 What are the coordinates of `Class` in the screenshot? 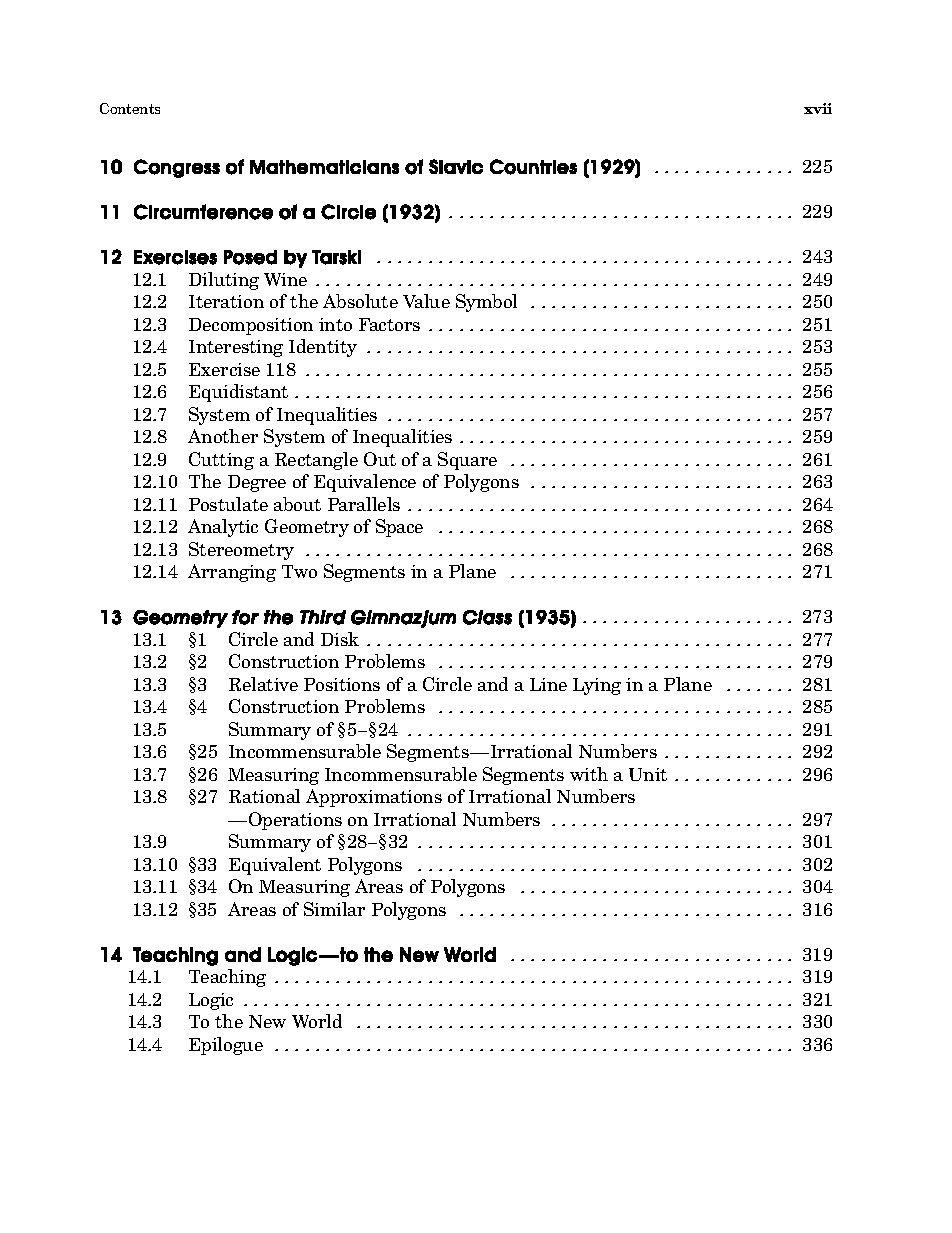 It's located at (487, 617).
